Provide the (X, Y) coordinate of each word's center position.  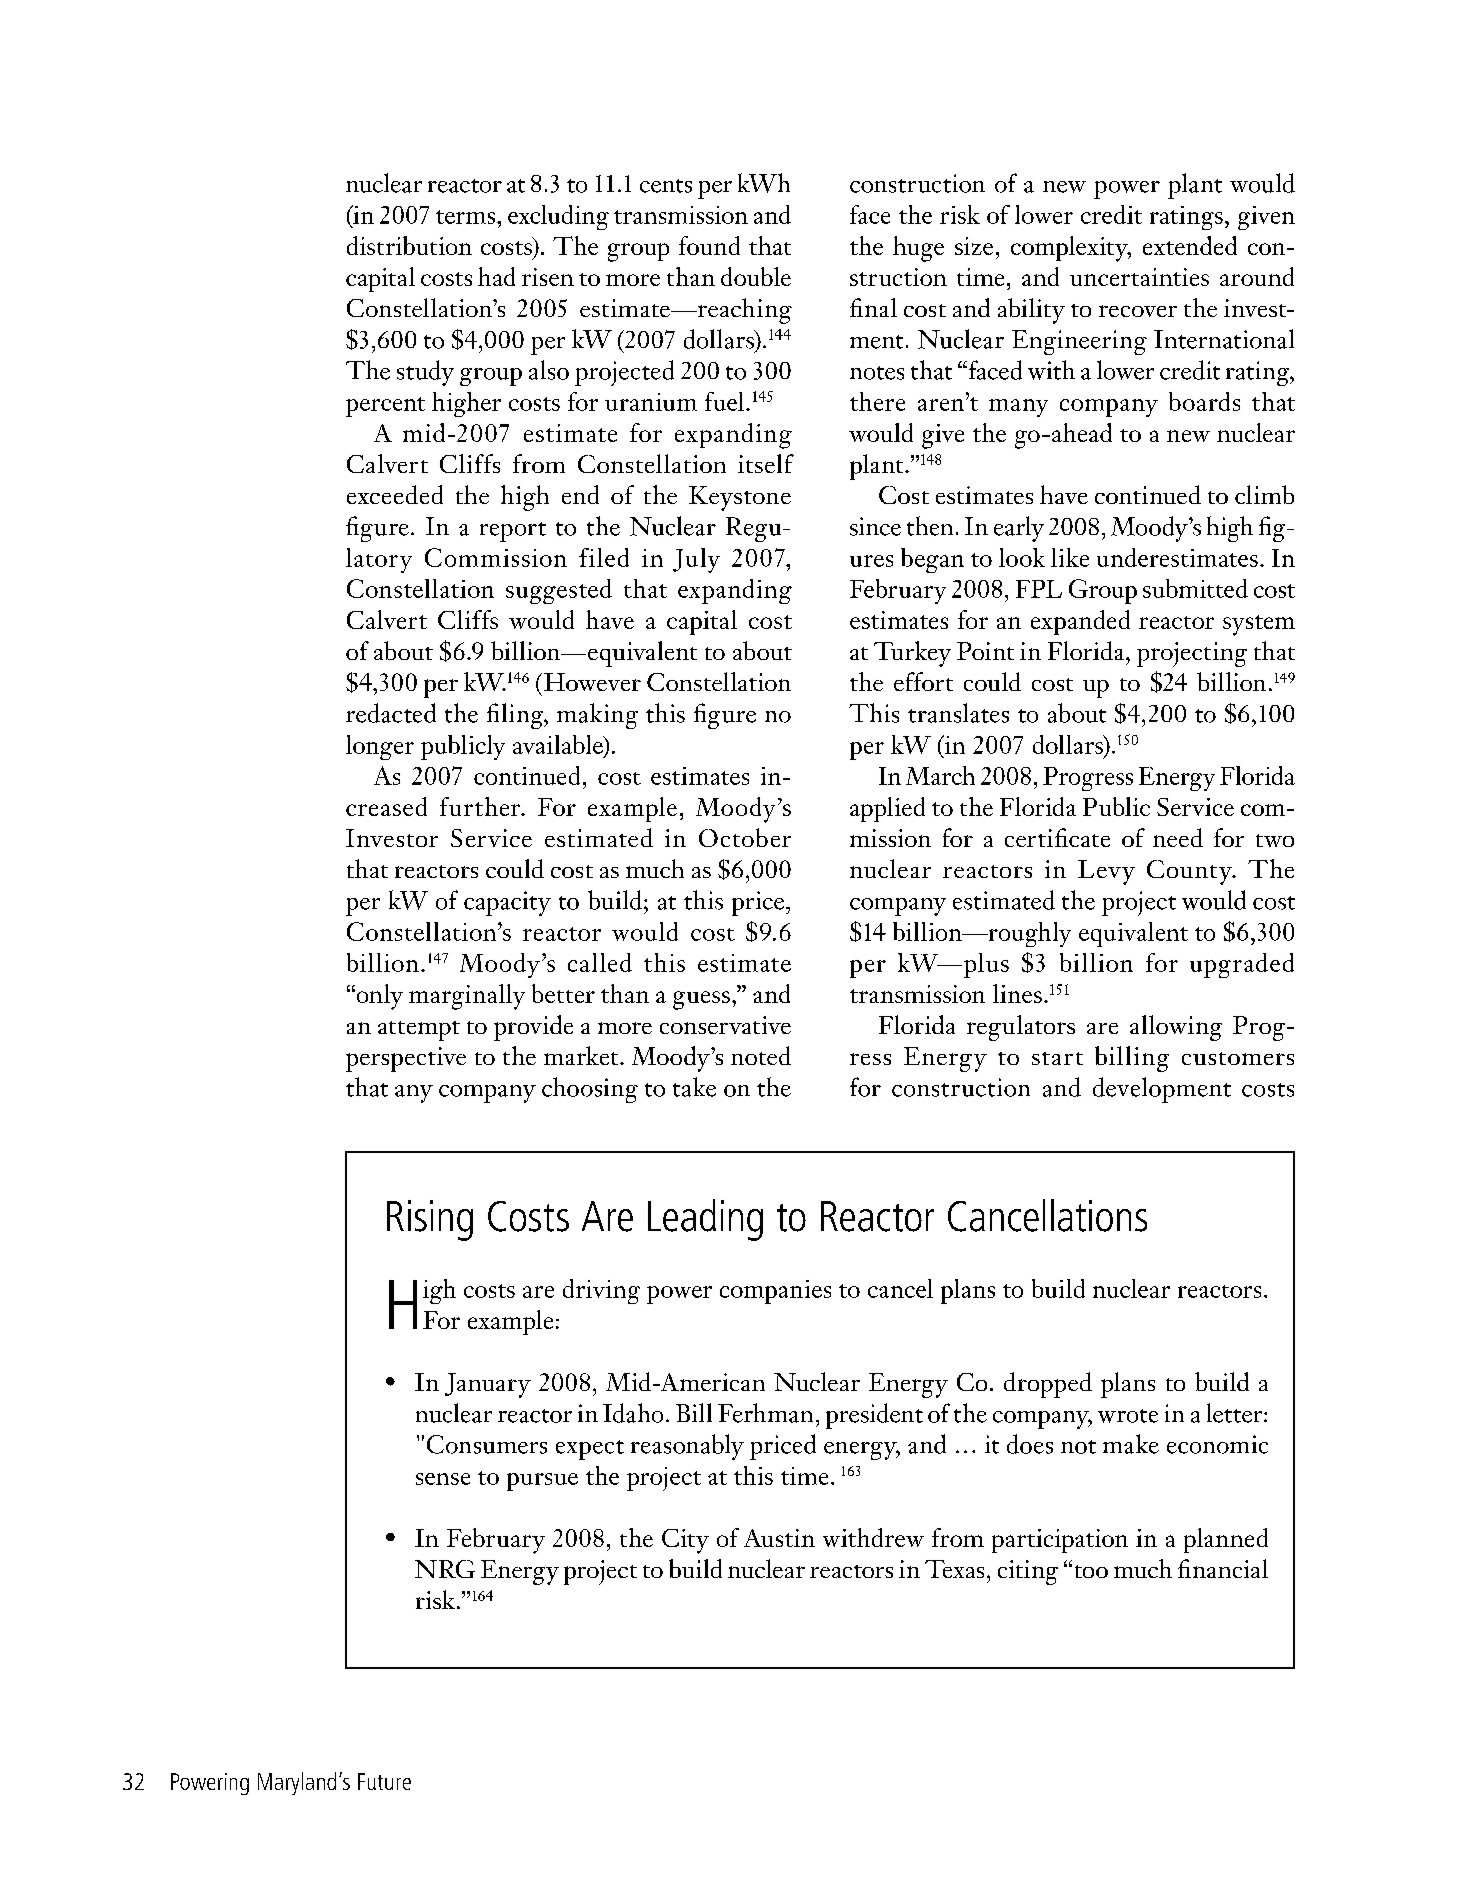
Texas (954, 1569)
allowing (1176, 1028)
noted (761, 1055)
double (756, 276)
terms (467, 217)
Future (384, 1781)
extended (1190, 245)
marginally (467, 997)
